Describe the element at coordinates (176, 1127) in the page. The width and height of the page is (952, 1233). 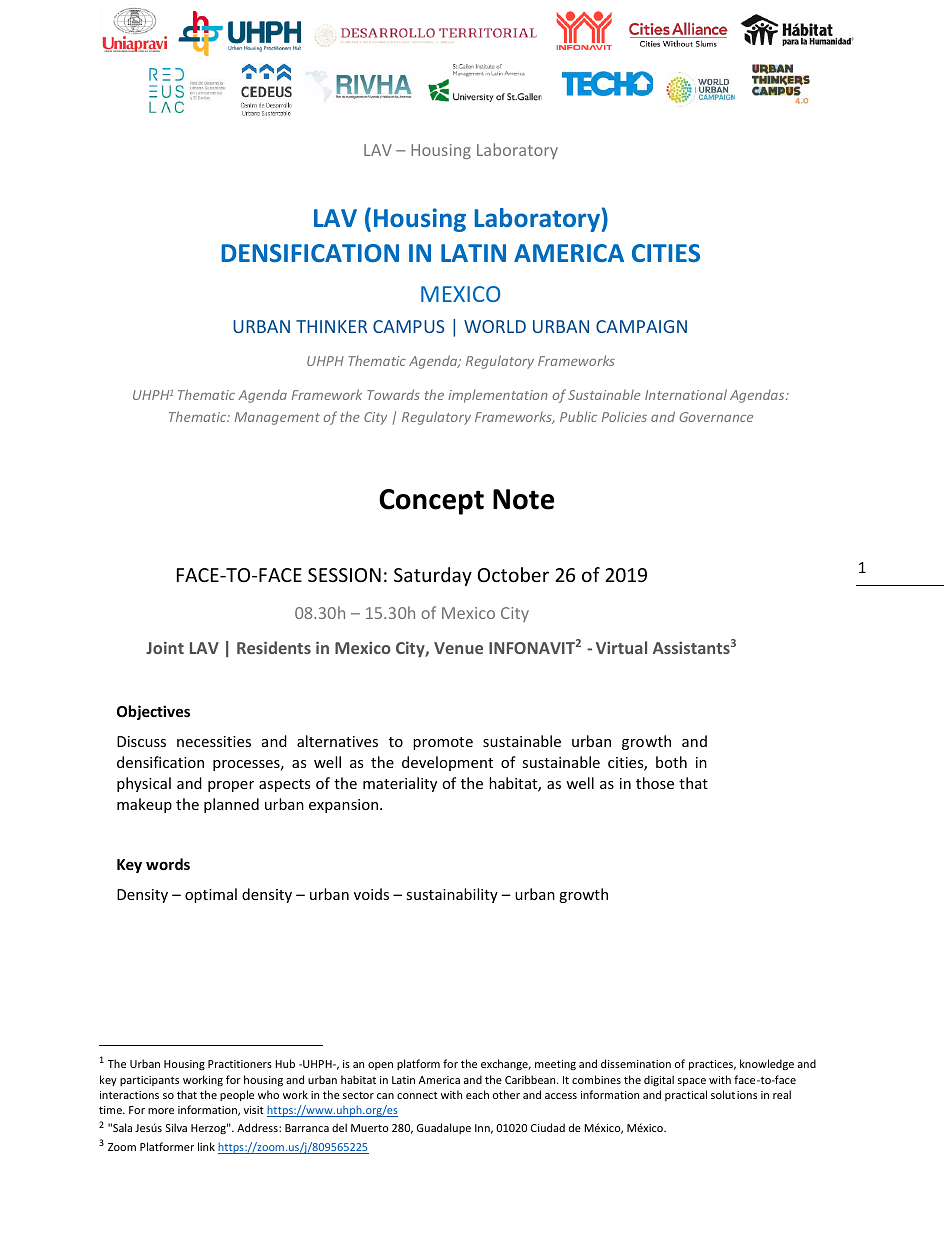
I see `Silva` at that location.
